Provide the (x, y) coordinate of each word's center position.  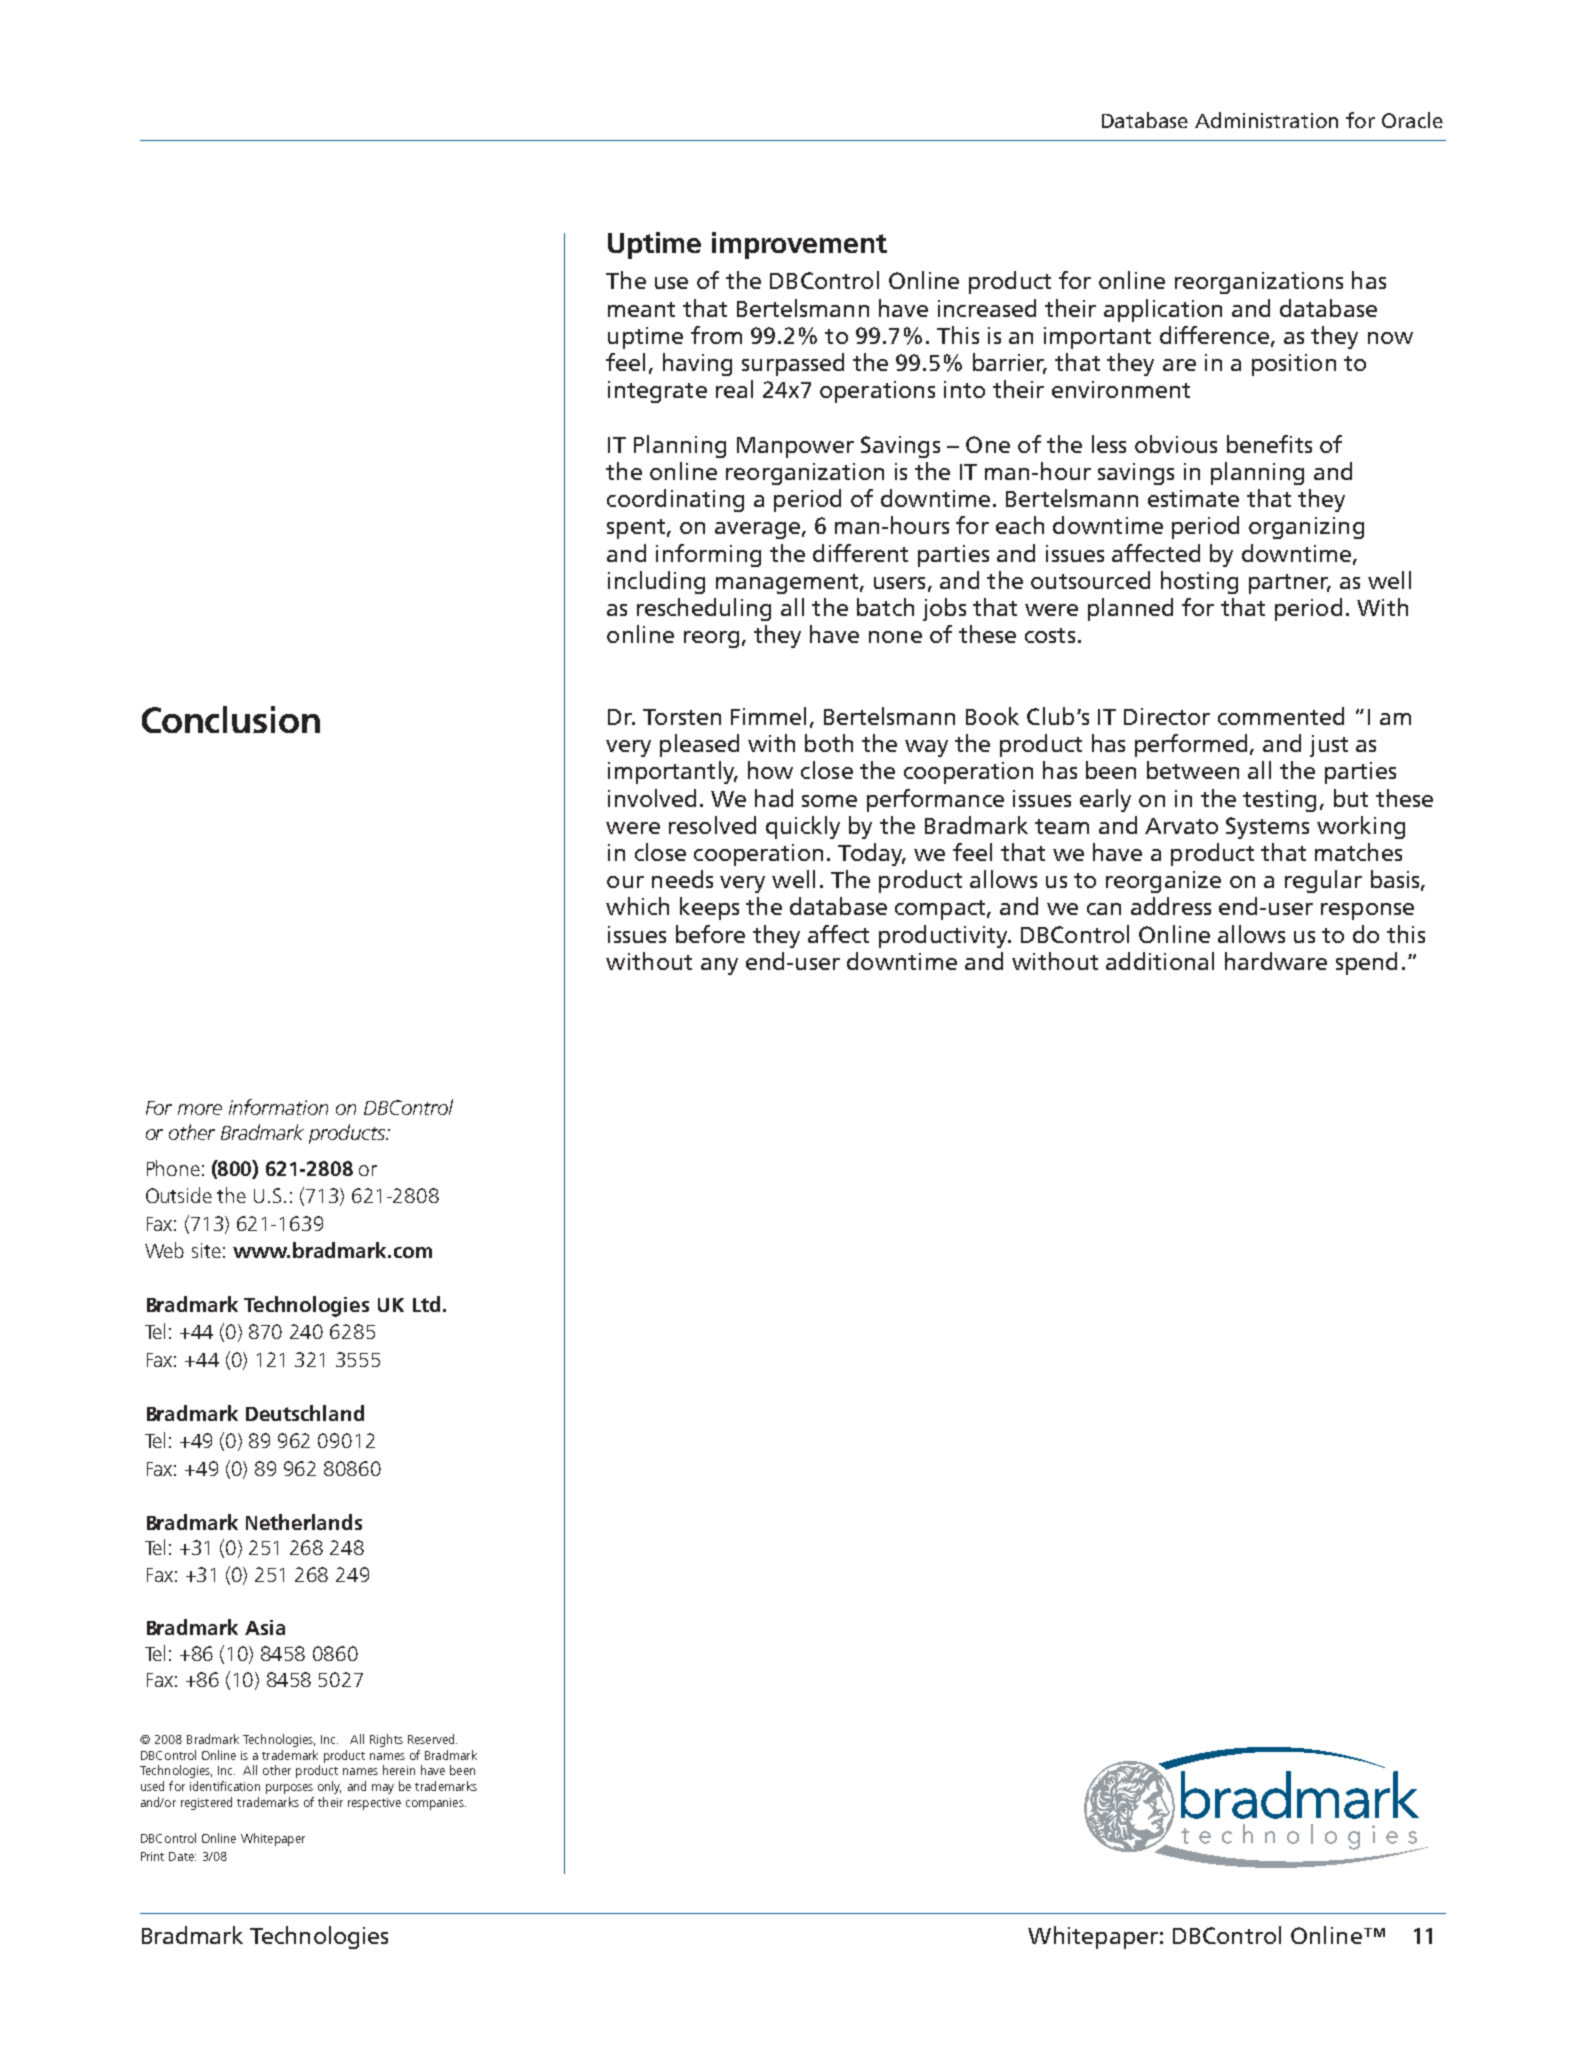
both (829, 743)
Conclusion (231, 719)
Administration (1266, 120)
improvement (799, 245)
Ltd (426, 1304)
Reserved (432, 1739)
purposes (289, 1789)
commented (1281, 716)
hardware (1276, 961)
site (206, 1250)
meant (641, 309)
